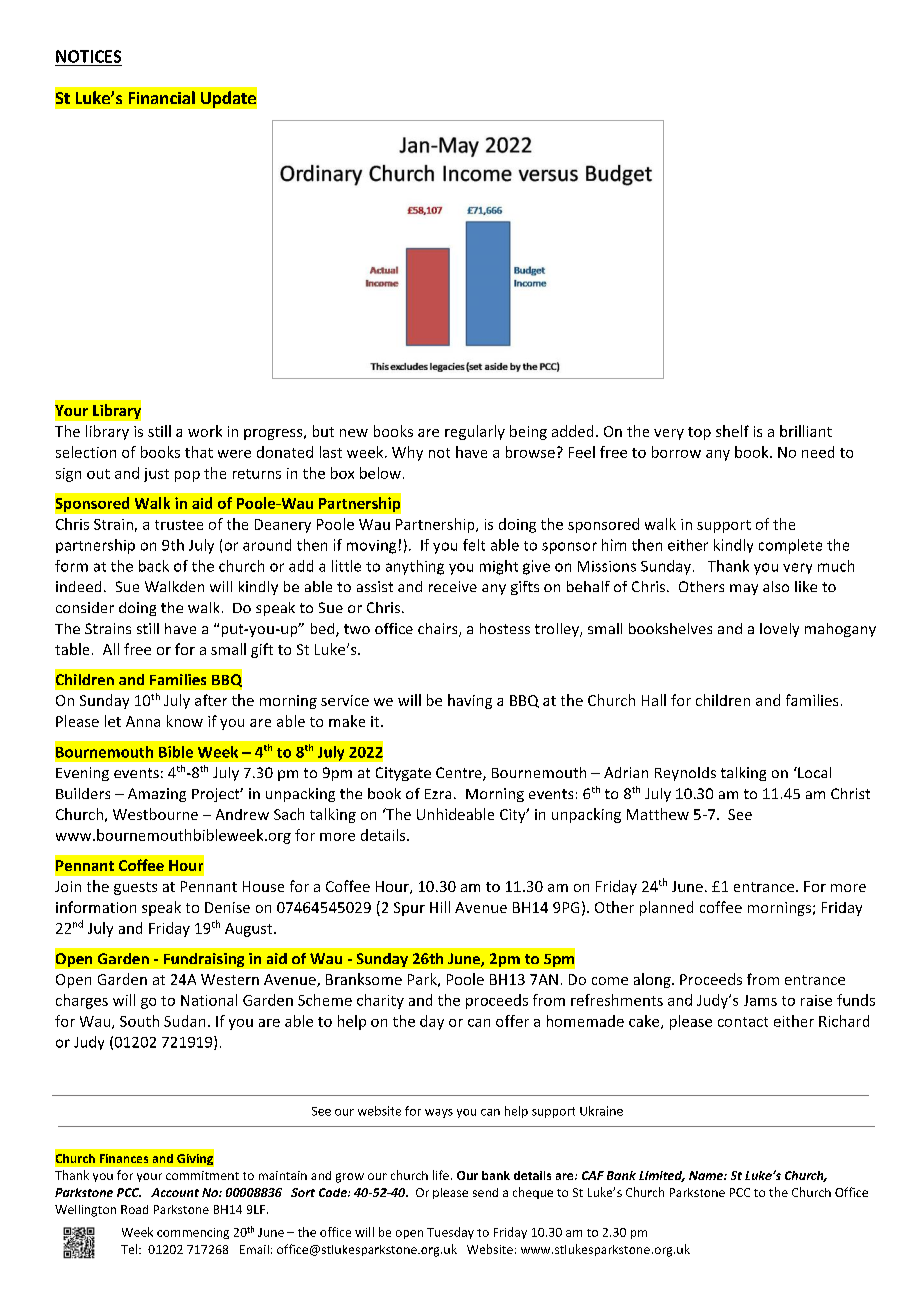 This screenshot has width=924, height=1308. Describe the element at coordinates (155, 814) in the screenshot. I see `Westbourne` at that location.
